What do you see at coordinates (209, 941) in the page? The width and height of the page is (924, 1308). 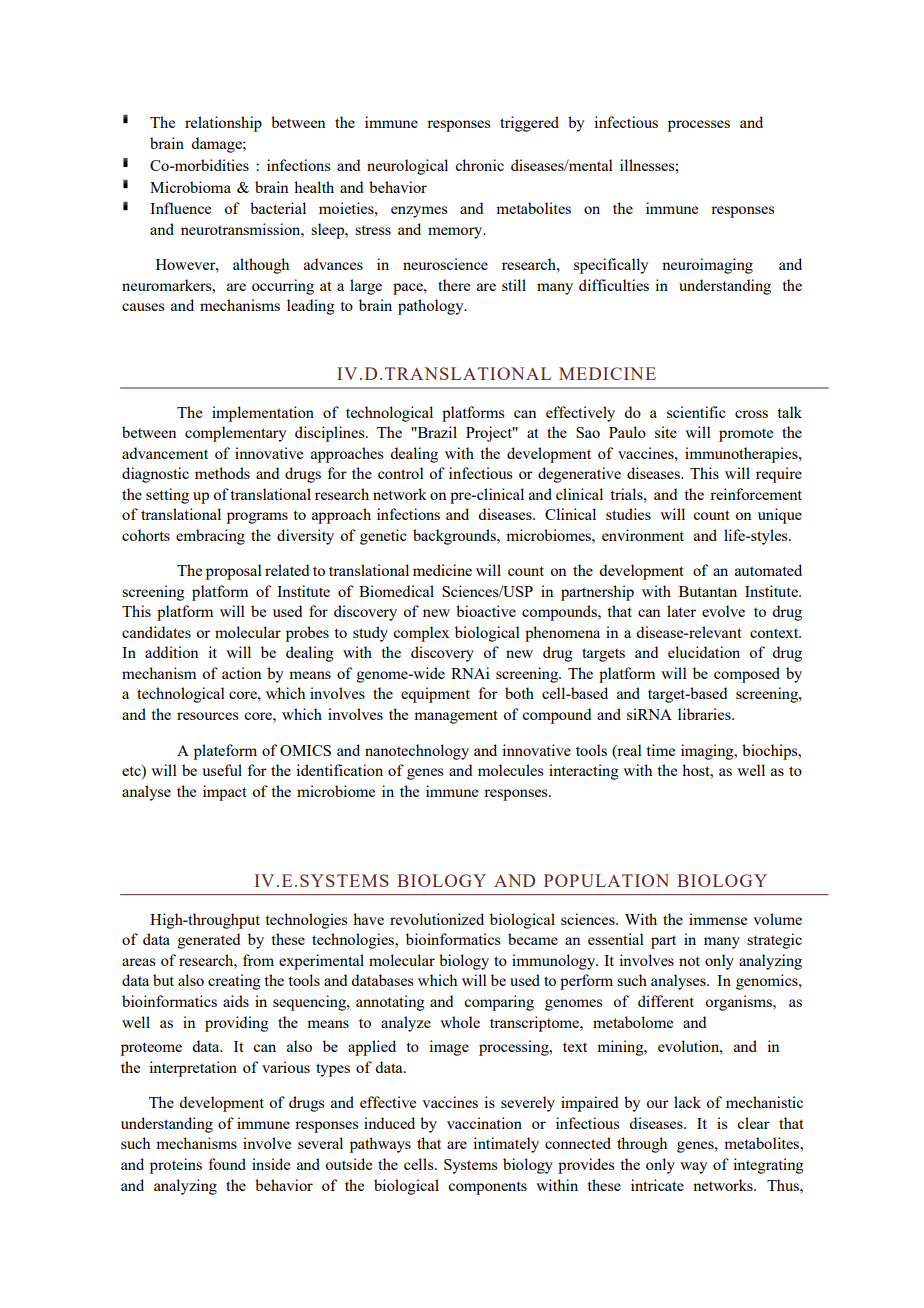 I see `generated` at bounding box center [209, 941].
